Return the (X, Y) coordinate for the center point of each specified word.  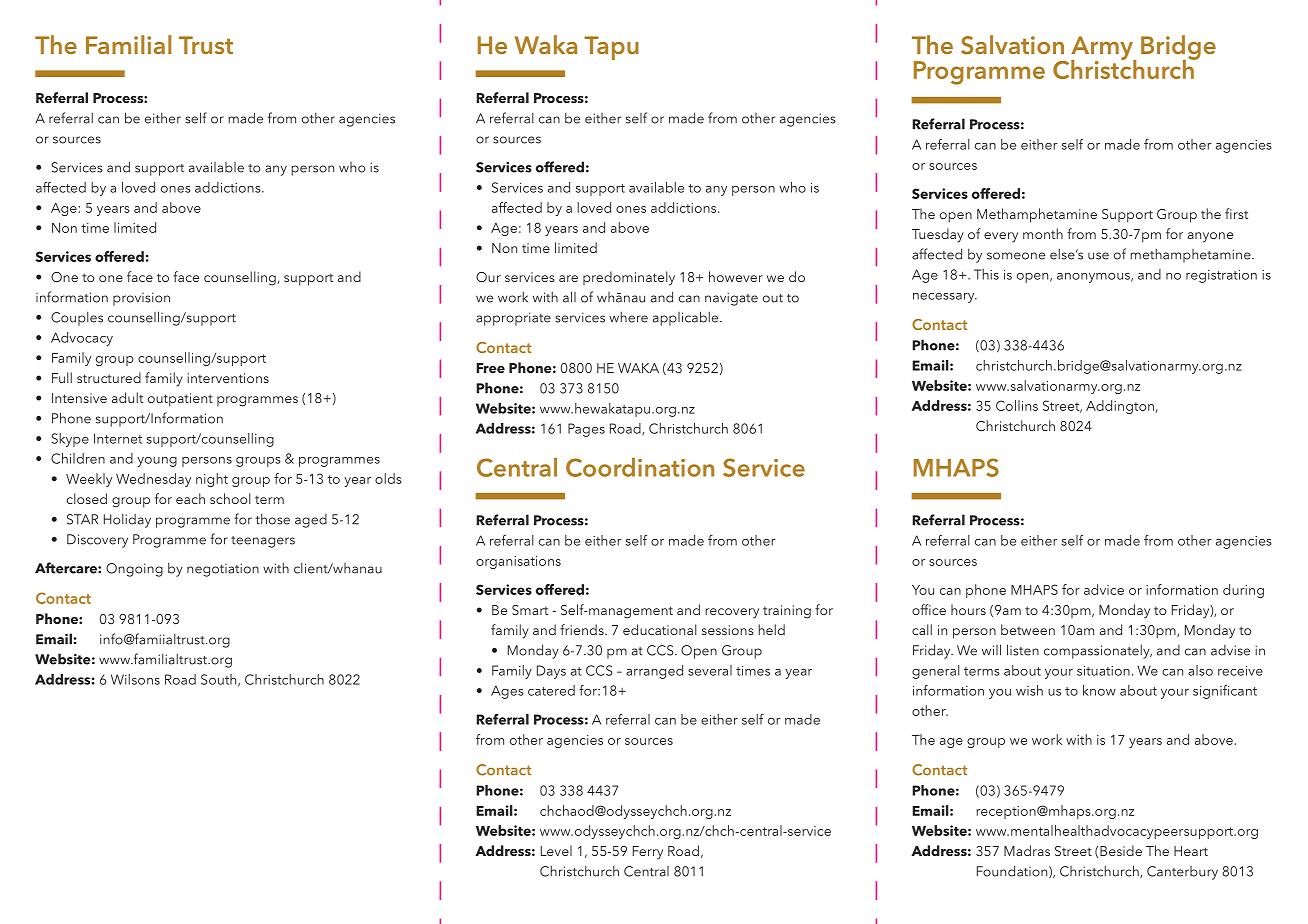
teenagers (263, 542)
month (1043, 233)
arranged (654, 672)
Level (556, 850)
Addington (1120, 407)
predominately (629, 278)
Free (490, 368)
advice (1104, 589)
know (1099, 690)
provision (141, 299)
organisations (518, 562)
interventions (228, 378)
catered (551, 690)
